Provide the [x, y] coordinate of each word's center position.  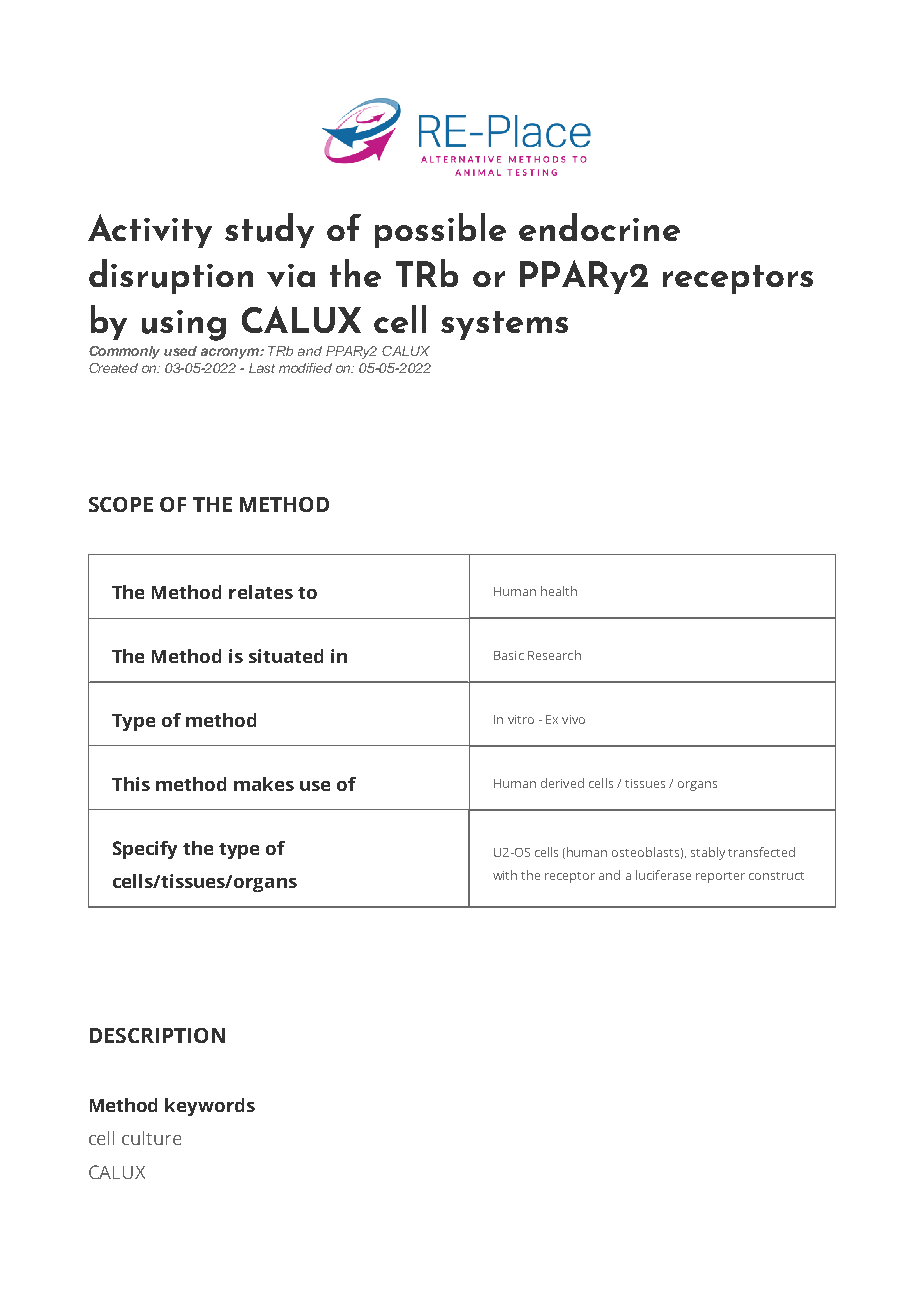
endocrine [599, 227]
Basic [509, 655]
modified [305, 368]
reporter [720, 877]
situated [286, 656]
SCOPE [121, 504]
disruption [171, 276]
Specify [145, 850]
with [505, 875]
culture [151, 1138]
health [559, 591]
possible [440, 230]
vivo [573, 719]
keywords [210, 1107]
